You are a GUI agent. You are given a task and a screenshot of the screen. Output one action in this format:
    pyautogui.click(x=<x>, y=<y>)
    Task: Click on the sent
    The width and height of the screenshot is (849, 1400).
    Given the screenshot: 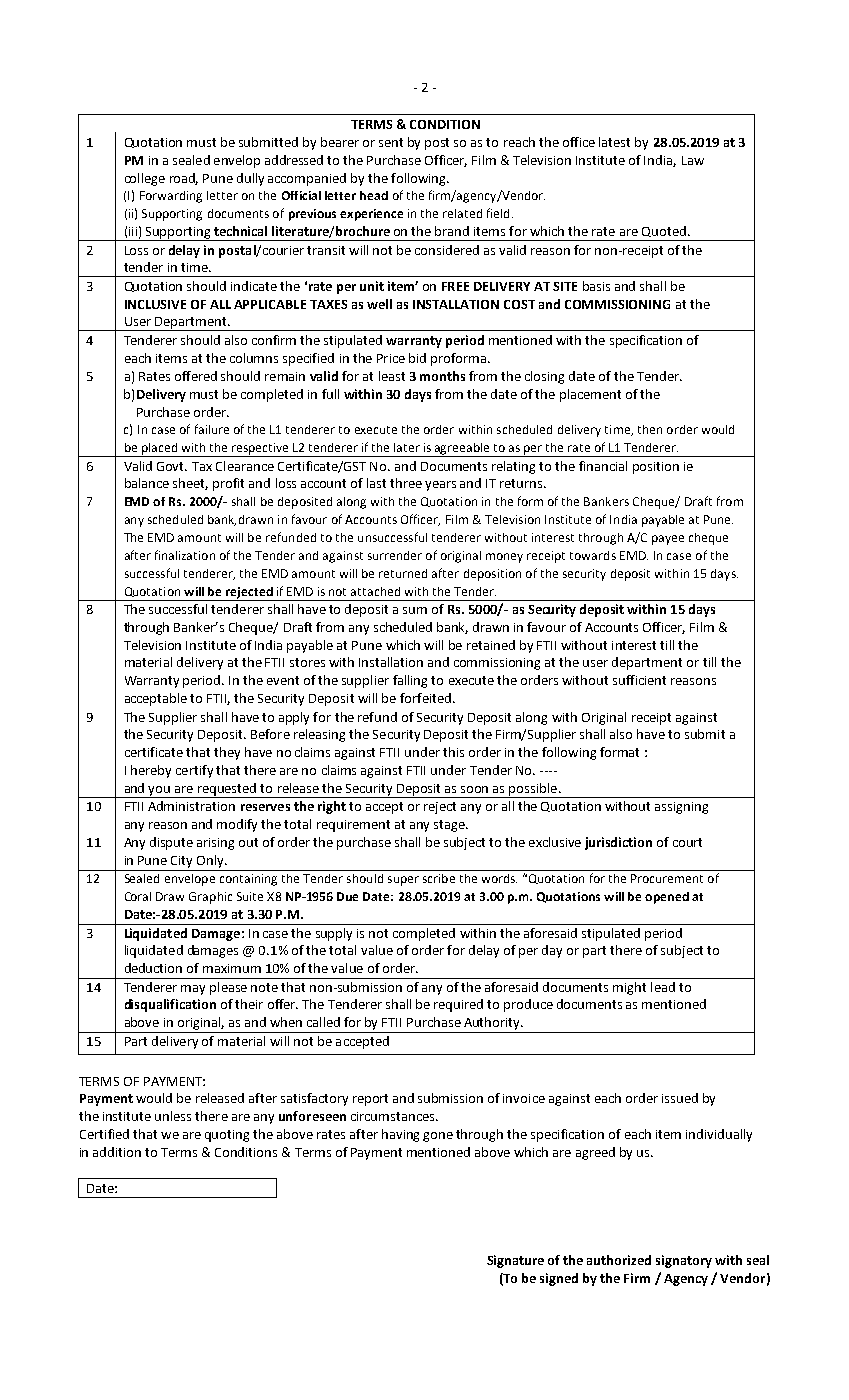 What is the action you would take?
    pyautogui.click(x=391, y=142)
